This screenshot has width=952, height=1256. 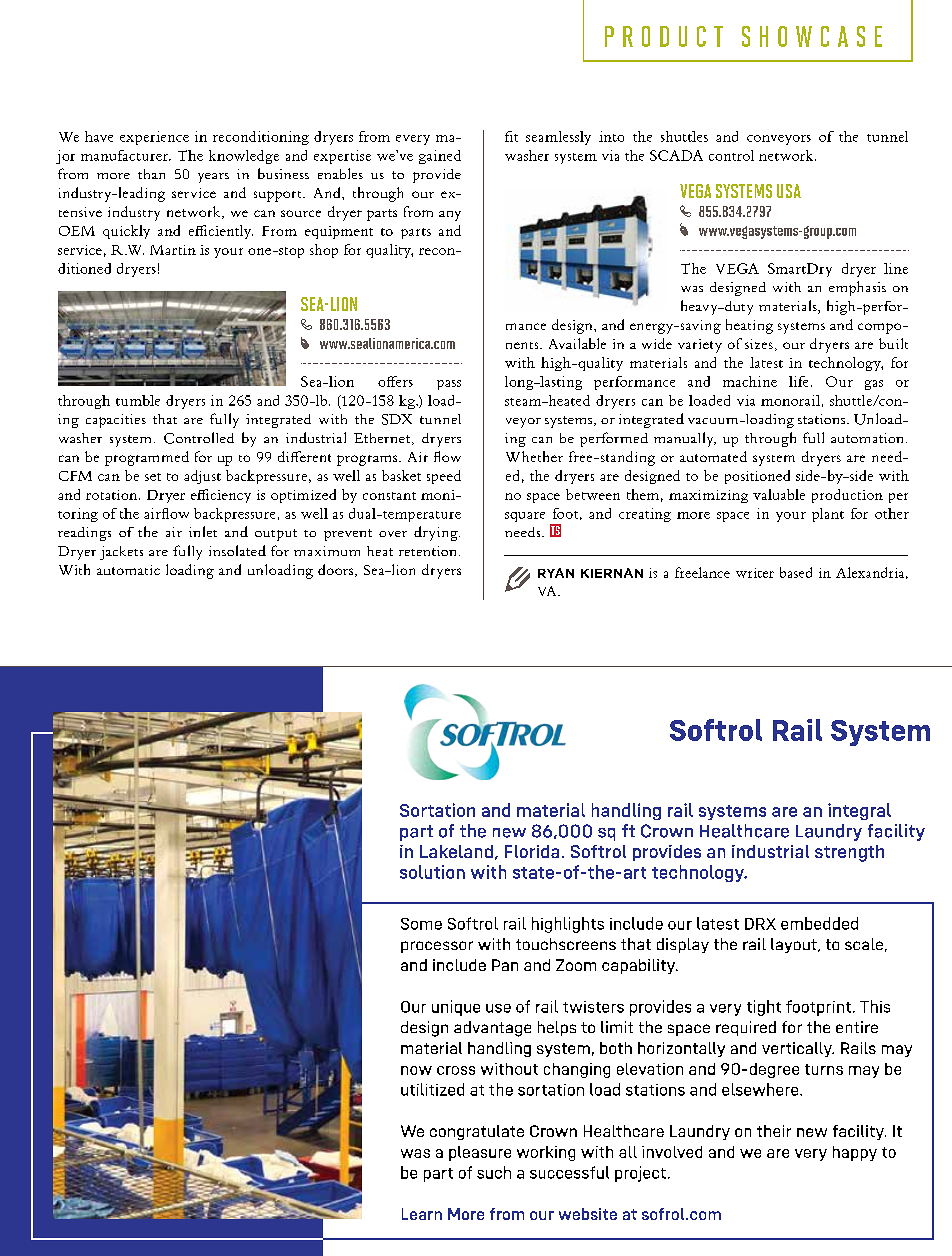 I want to click on SHOWCASE, so click(x=812, y=36).
